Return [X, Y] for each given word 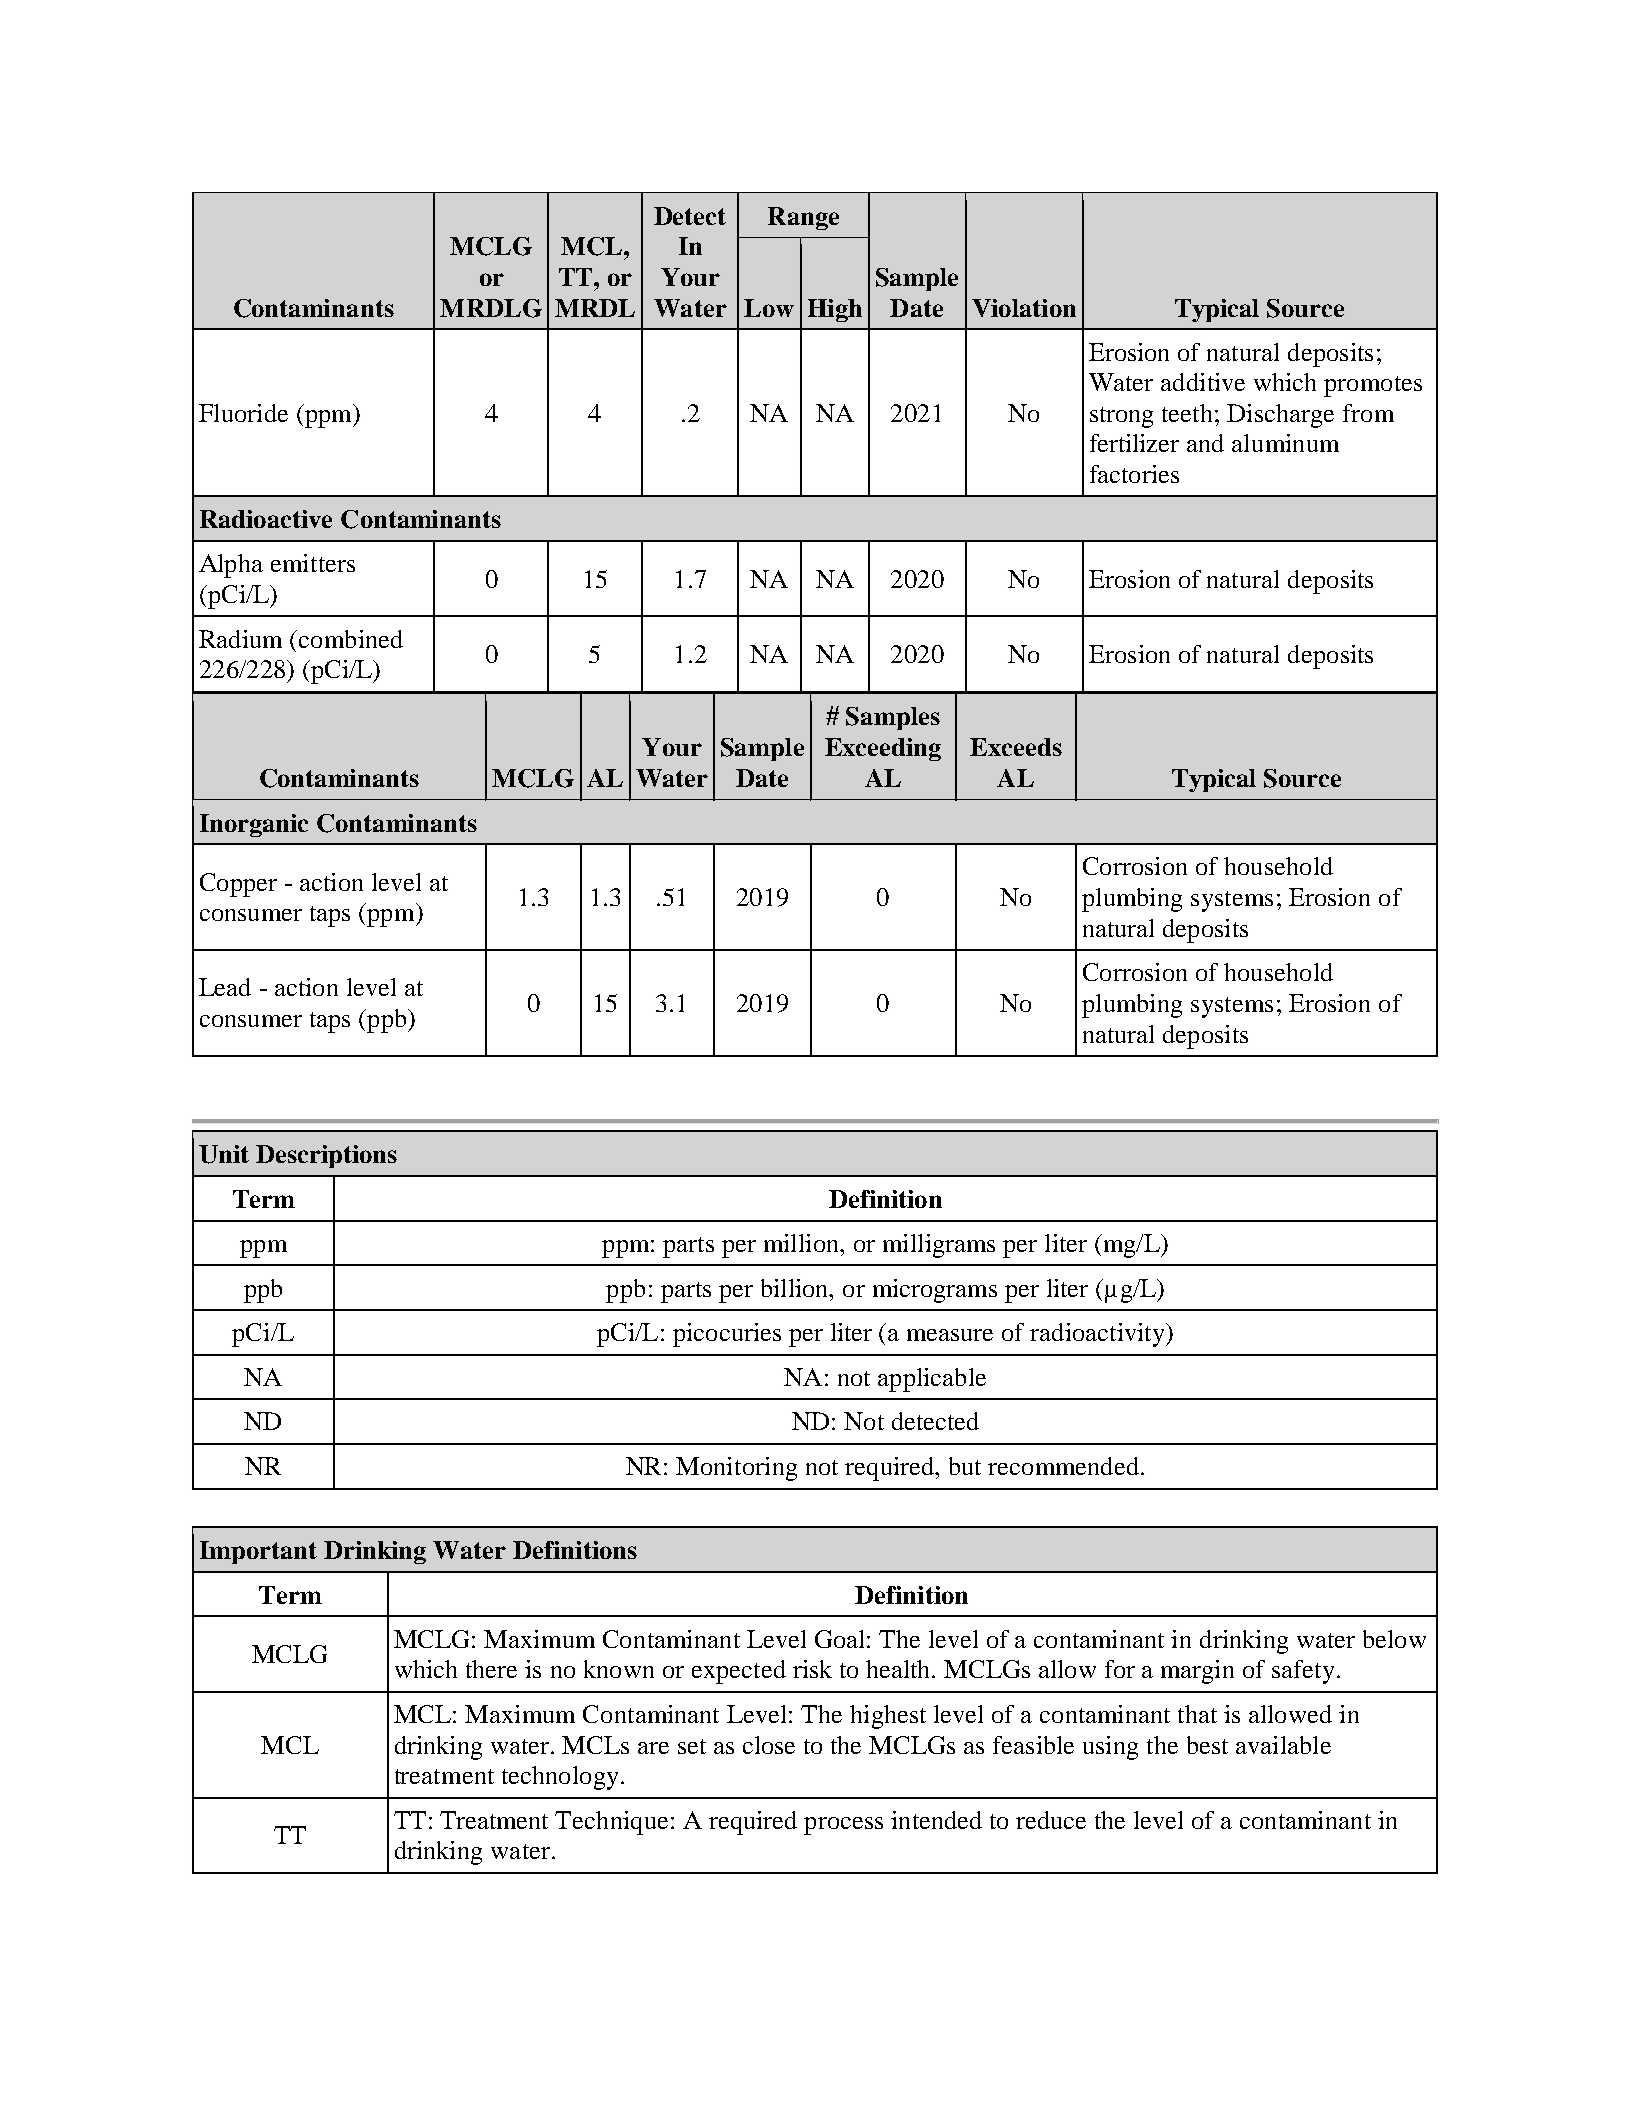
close [769, 1745]
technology [560, 1778]
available [1283, 1745]
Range [803, 218]
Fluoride [243, 413]
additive [1203, 382]
